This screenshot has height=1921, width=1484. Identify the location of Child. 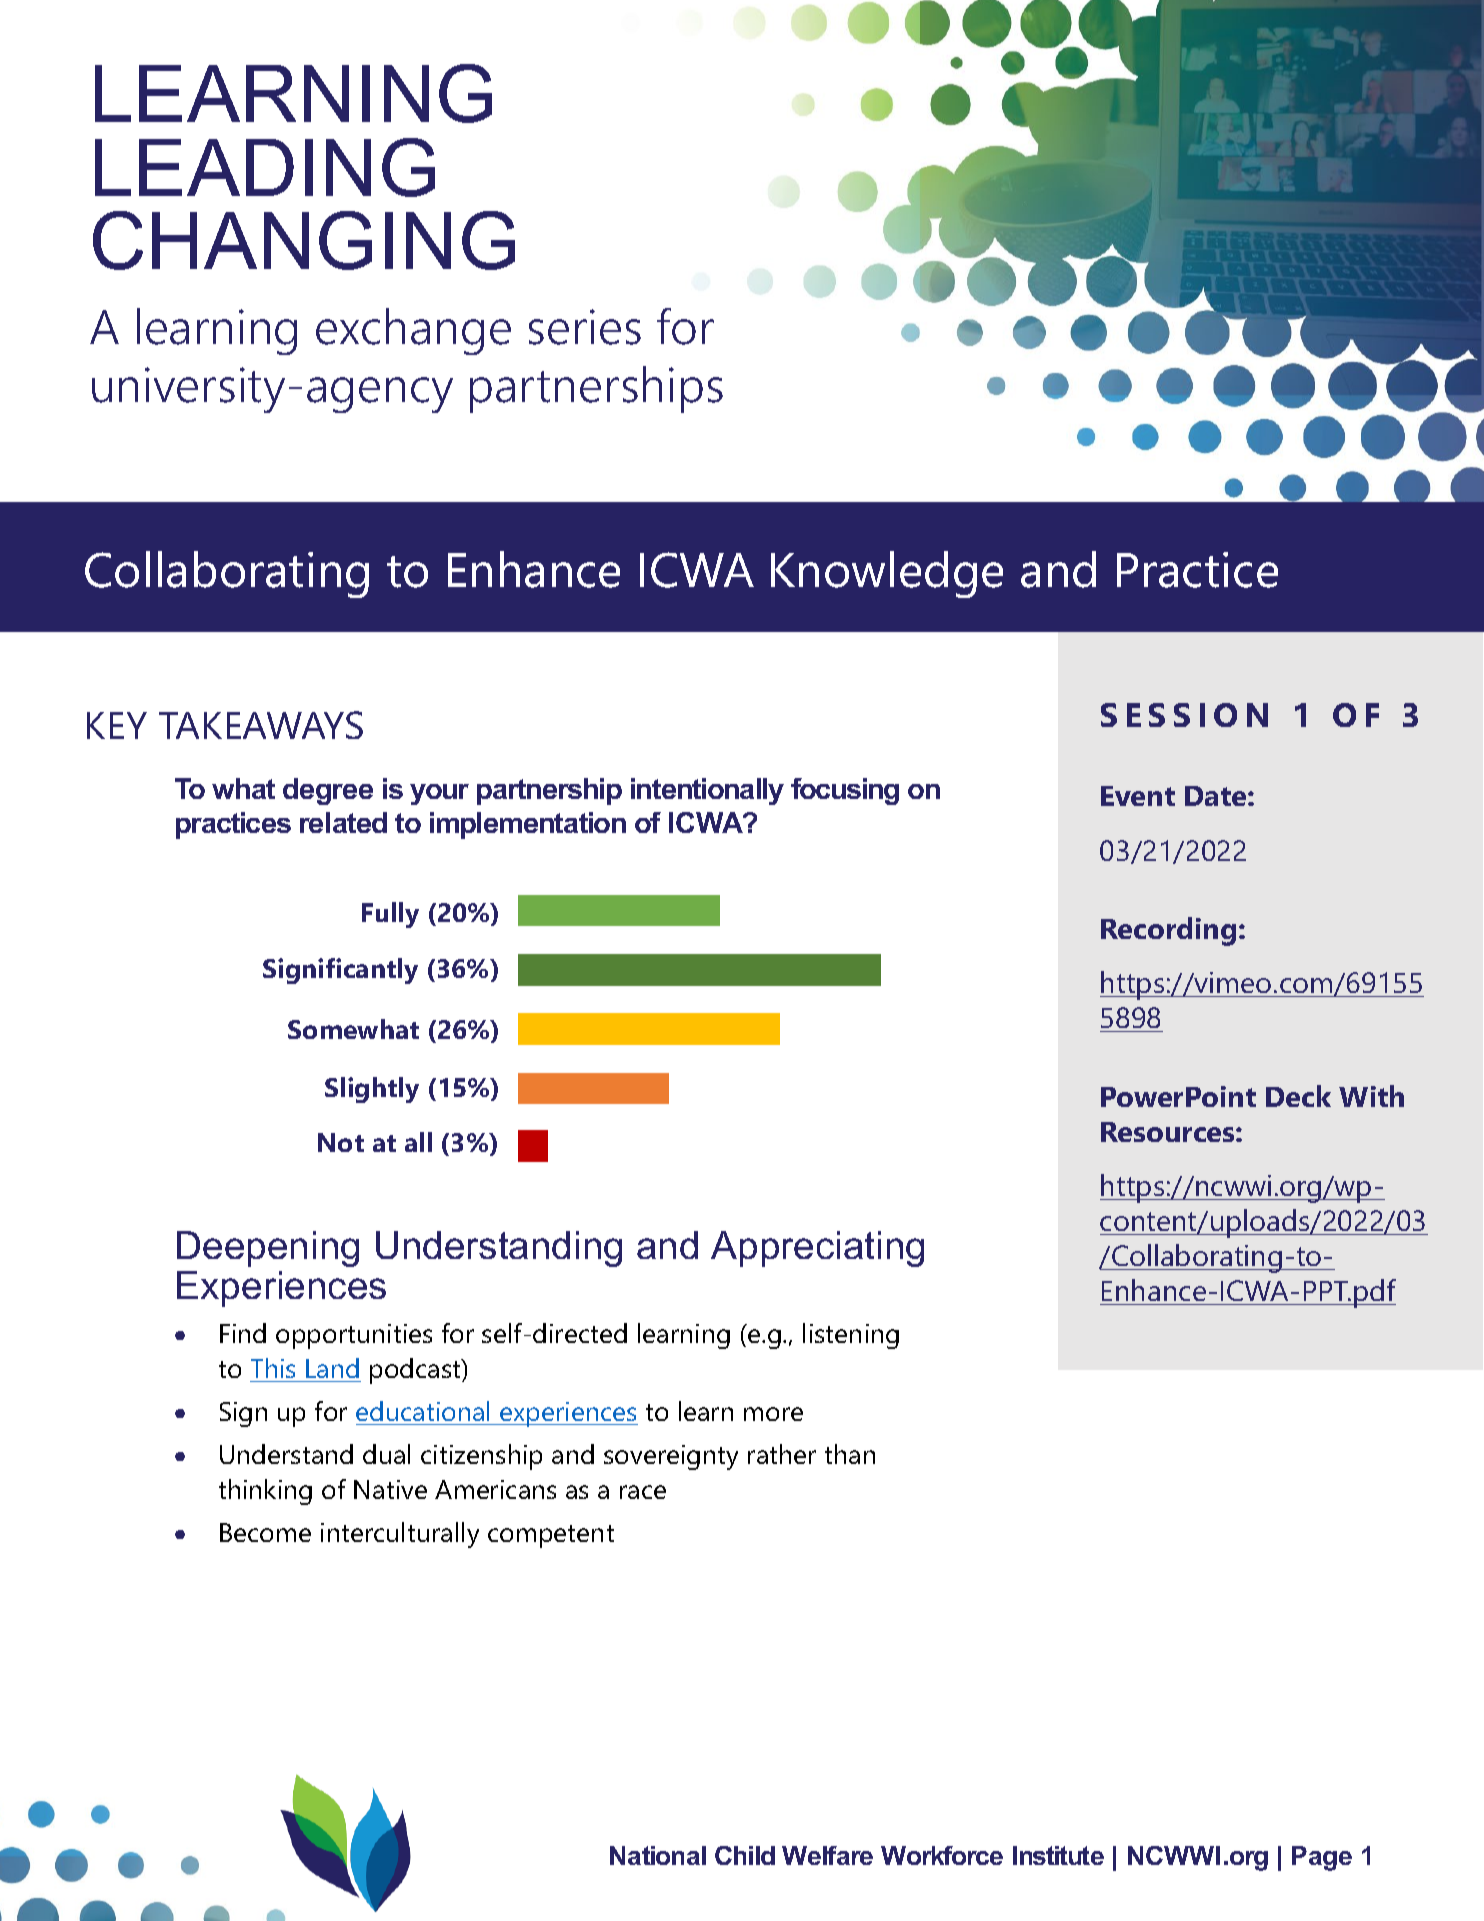
(745, 1855).
